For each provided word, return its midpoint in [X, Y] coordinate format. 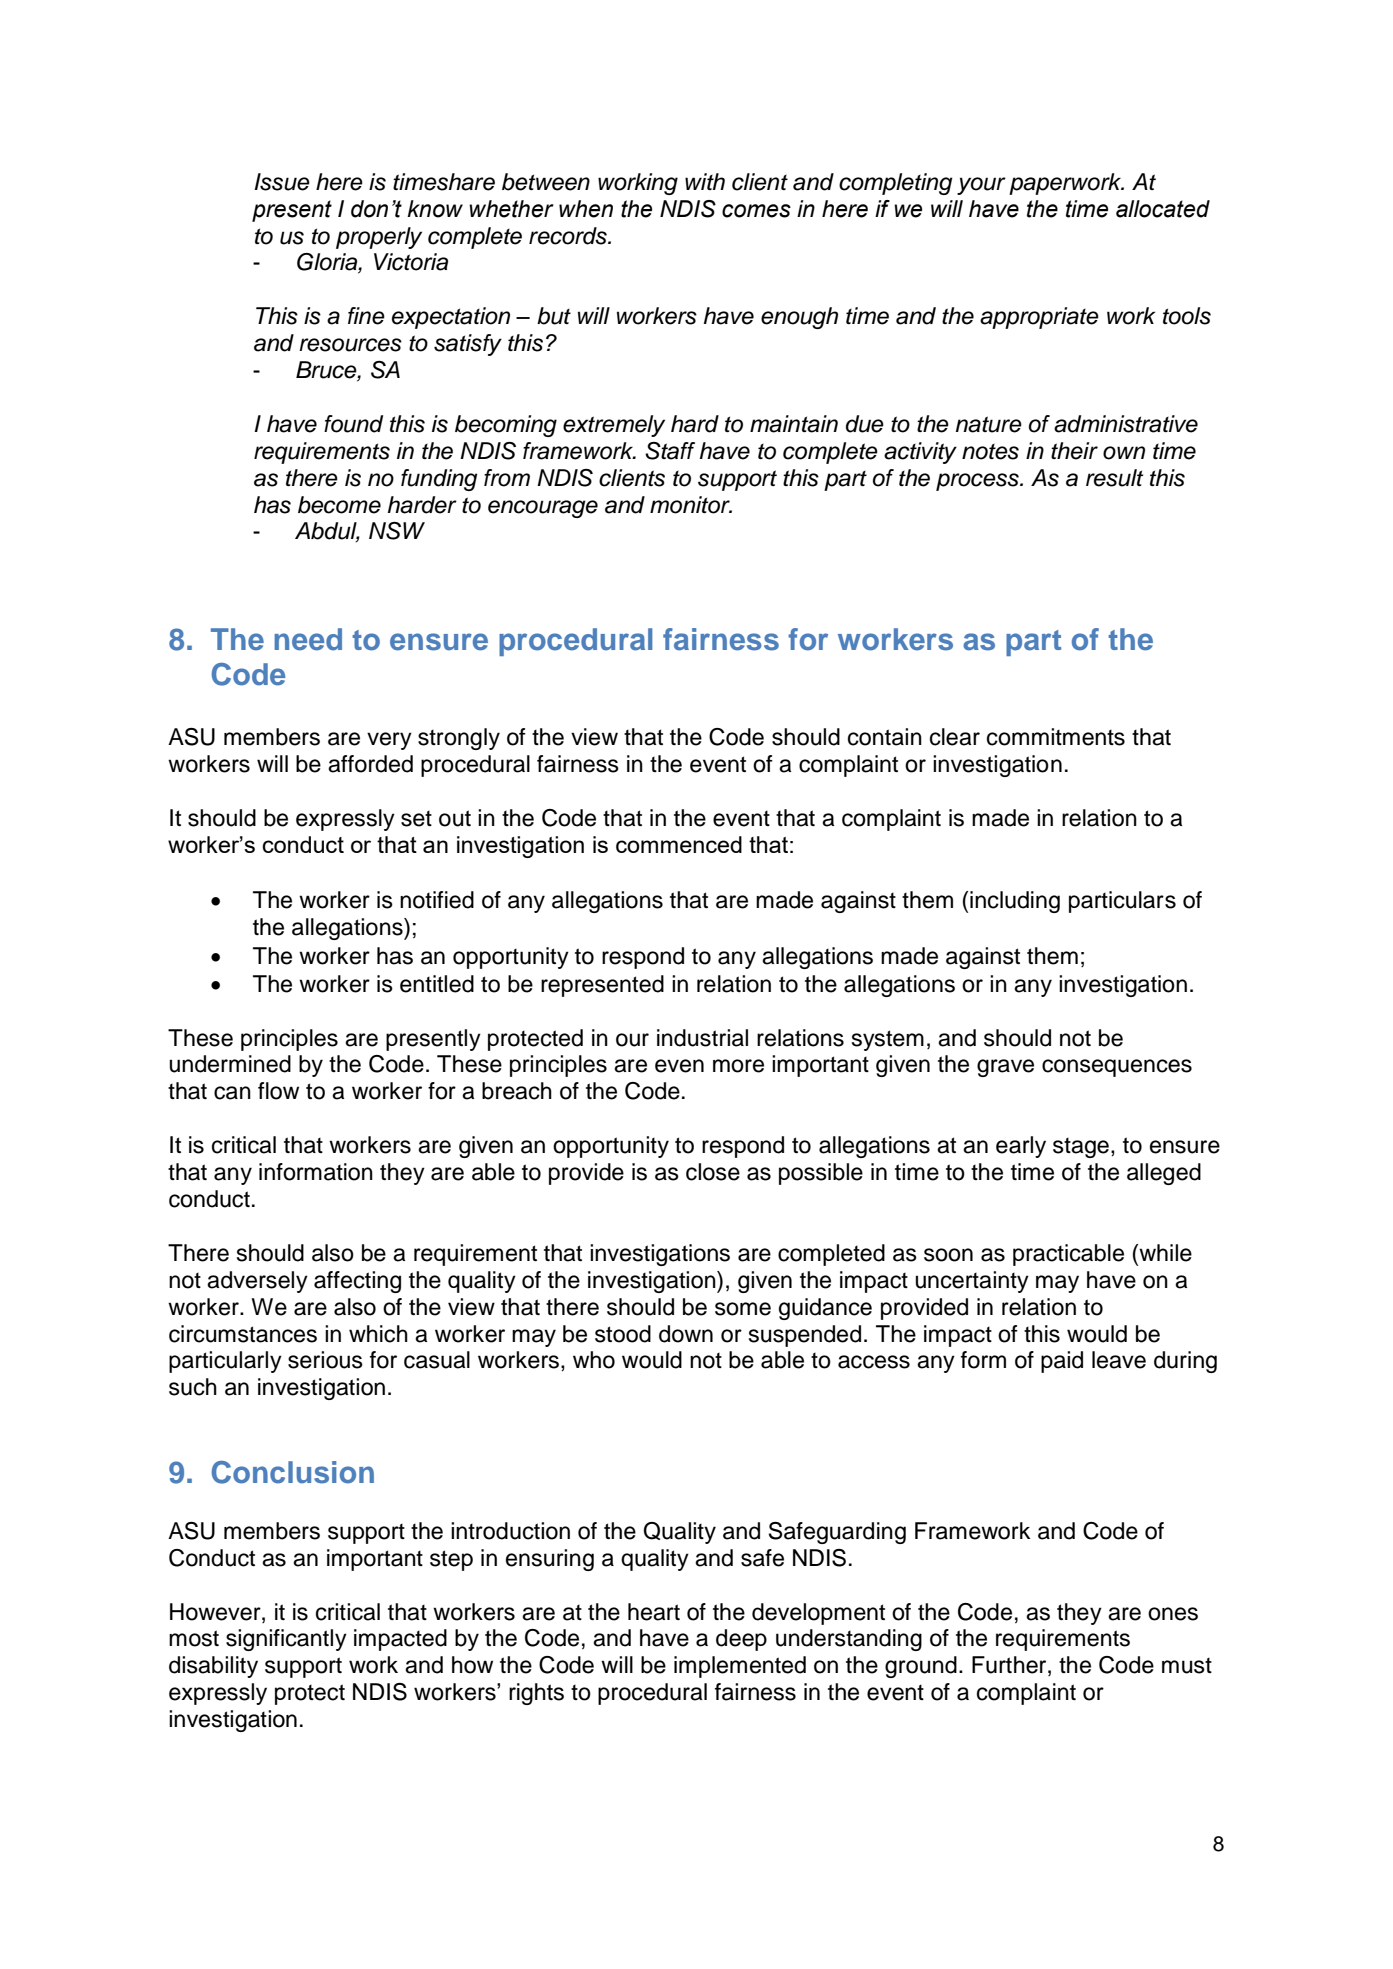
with [705, 181]
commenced [679, 844]
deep [741, 1640]
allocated [1163, 209]
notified [437, 900]
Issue [282, 182]
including [1015, 902]
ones [1173, 1614]
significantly [286, 1640]
